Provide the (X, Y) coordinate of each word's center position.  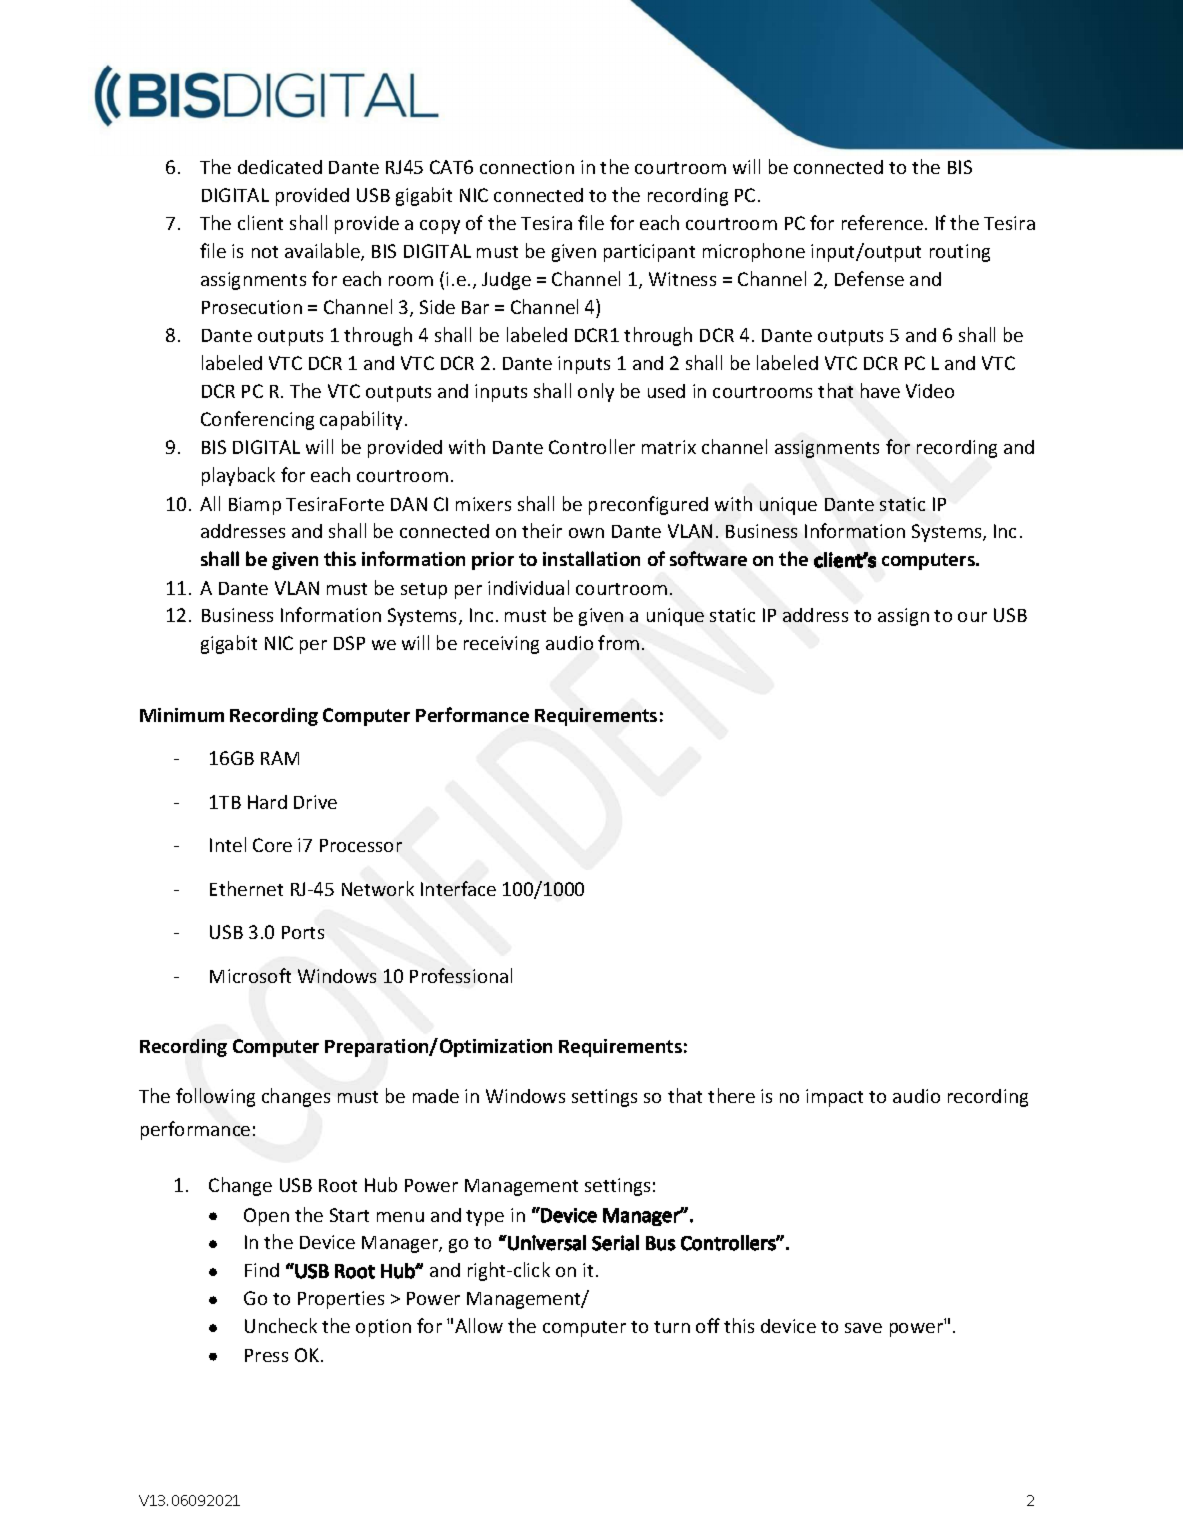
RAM (280, 758)
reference (882, 222)
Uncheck (281, 1325)
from (618, 642)
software (708, 558)
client (260, 222)
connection (527, 167)
